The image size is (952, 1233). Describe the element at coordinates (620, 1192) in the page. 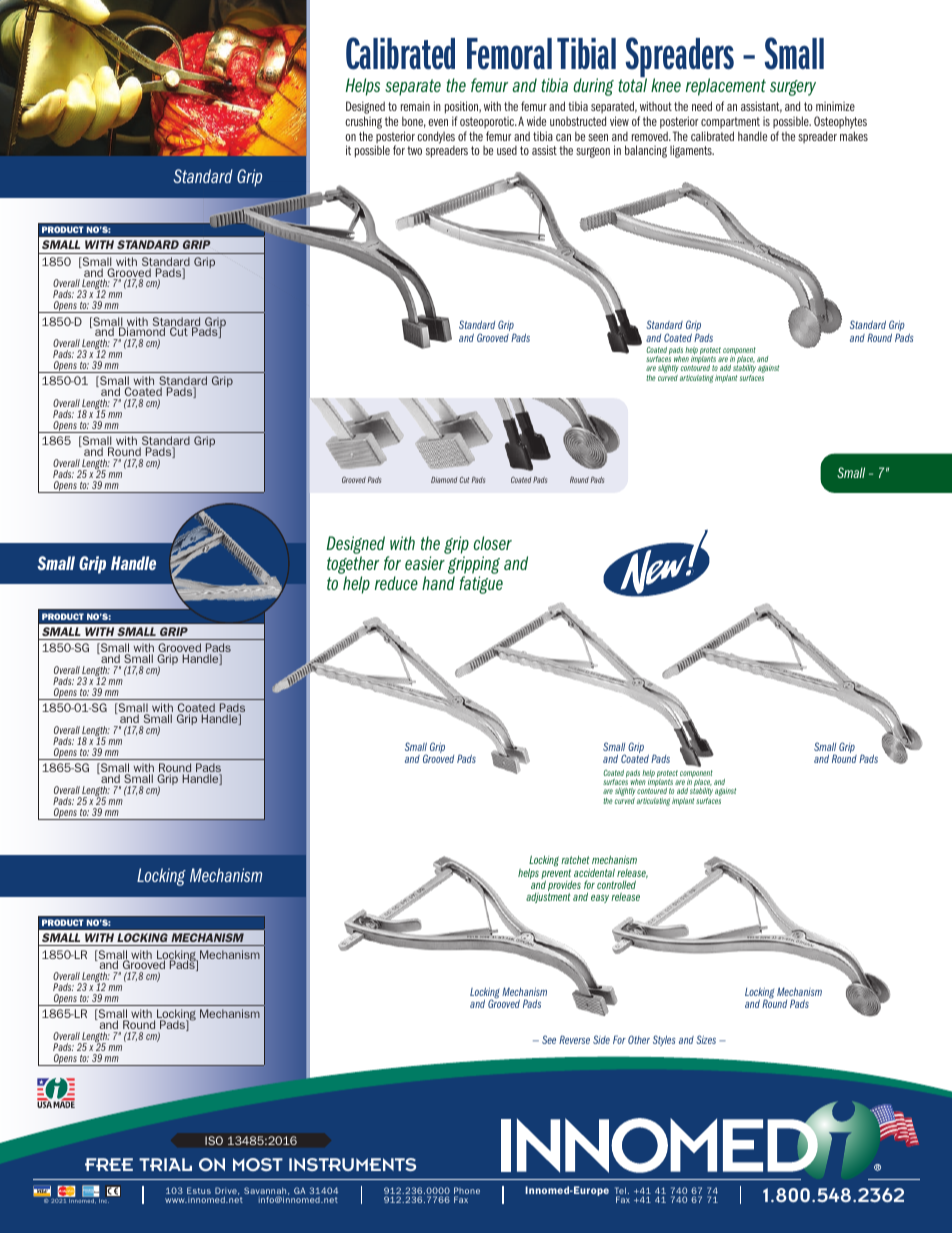

I see `Tel` at that location.
